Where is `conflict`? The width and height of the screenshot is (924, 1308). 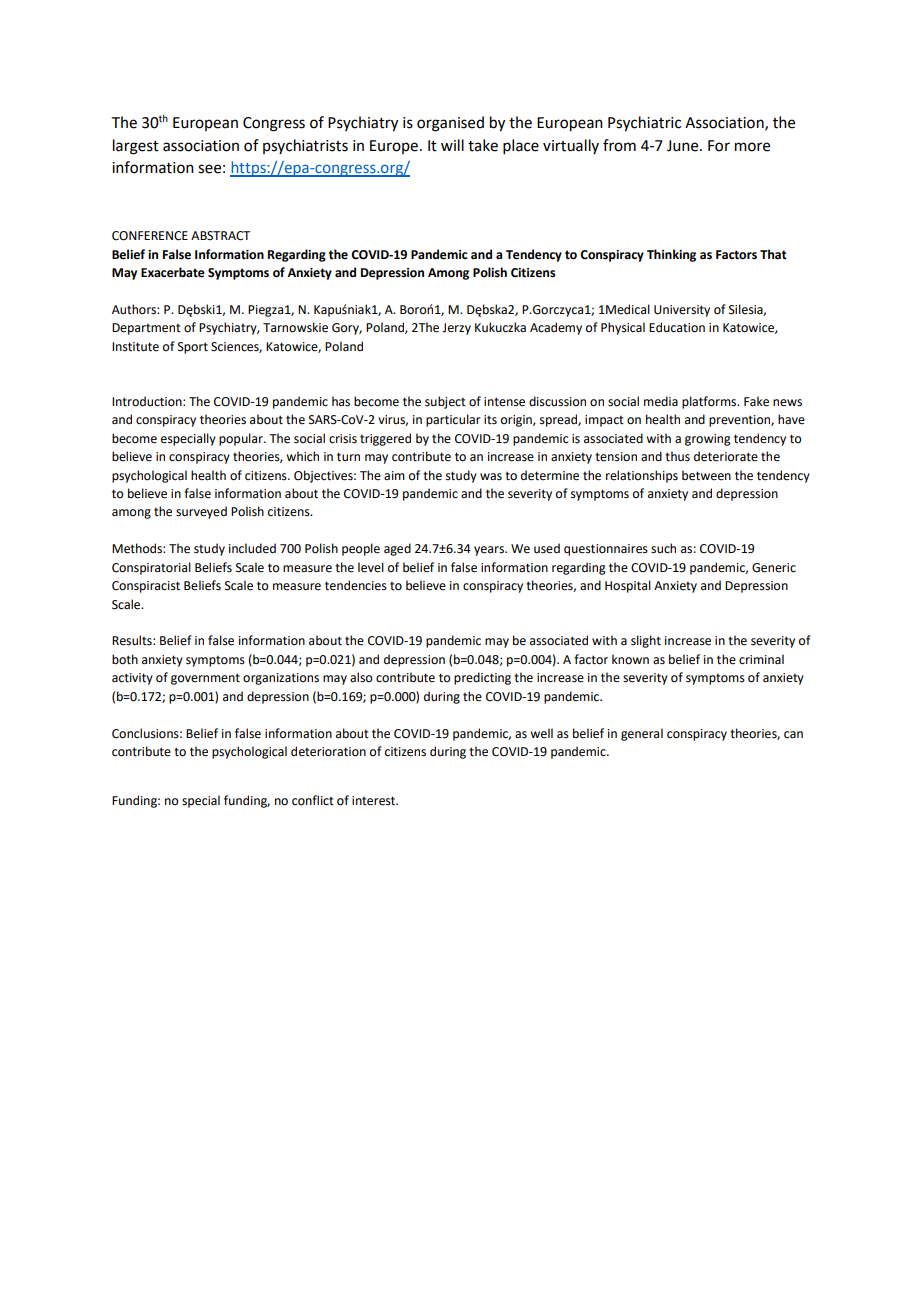
conflict is located at coordinates (313, 800).
